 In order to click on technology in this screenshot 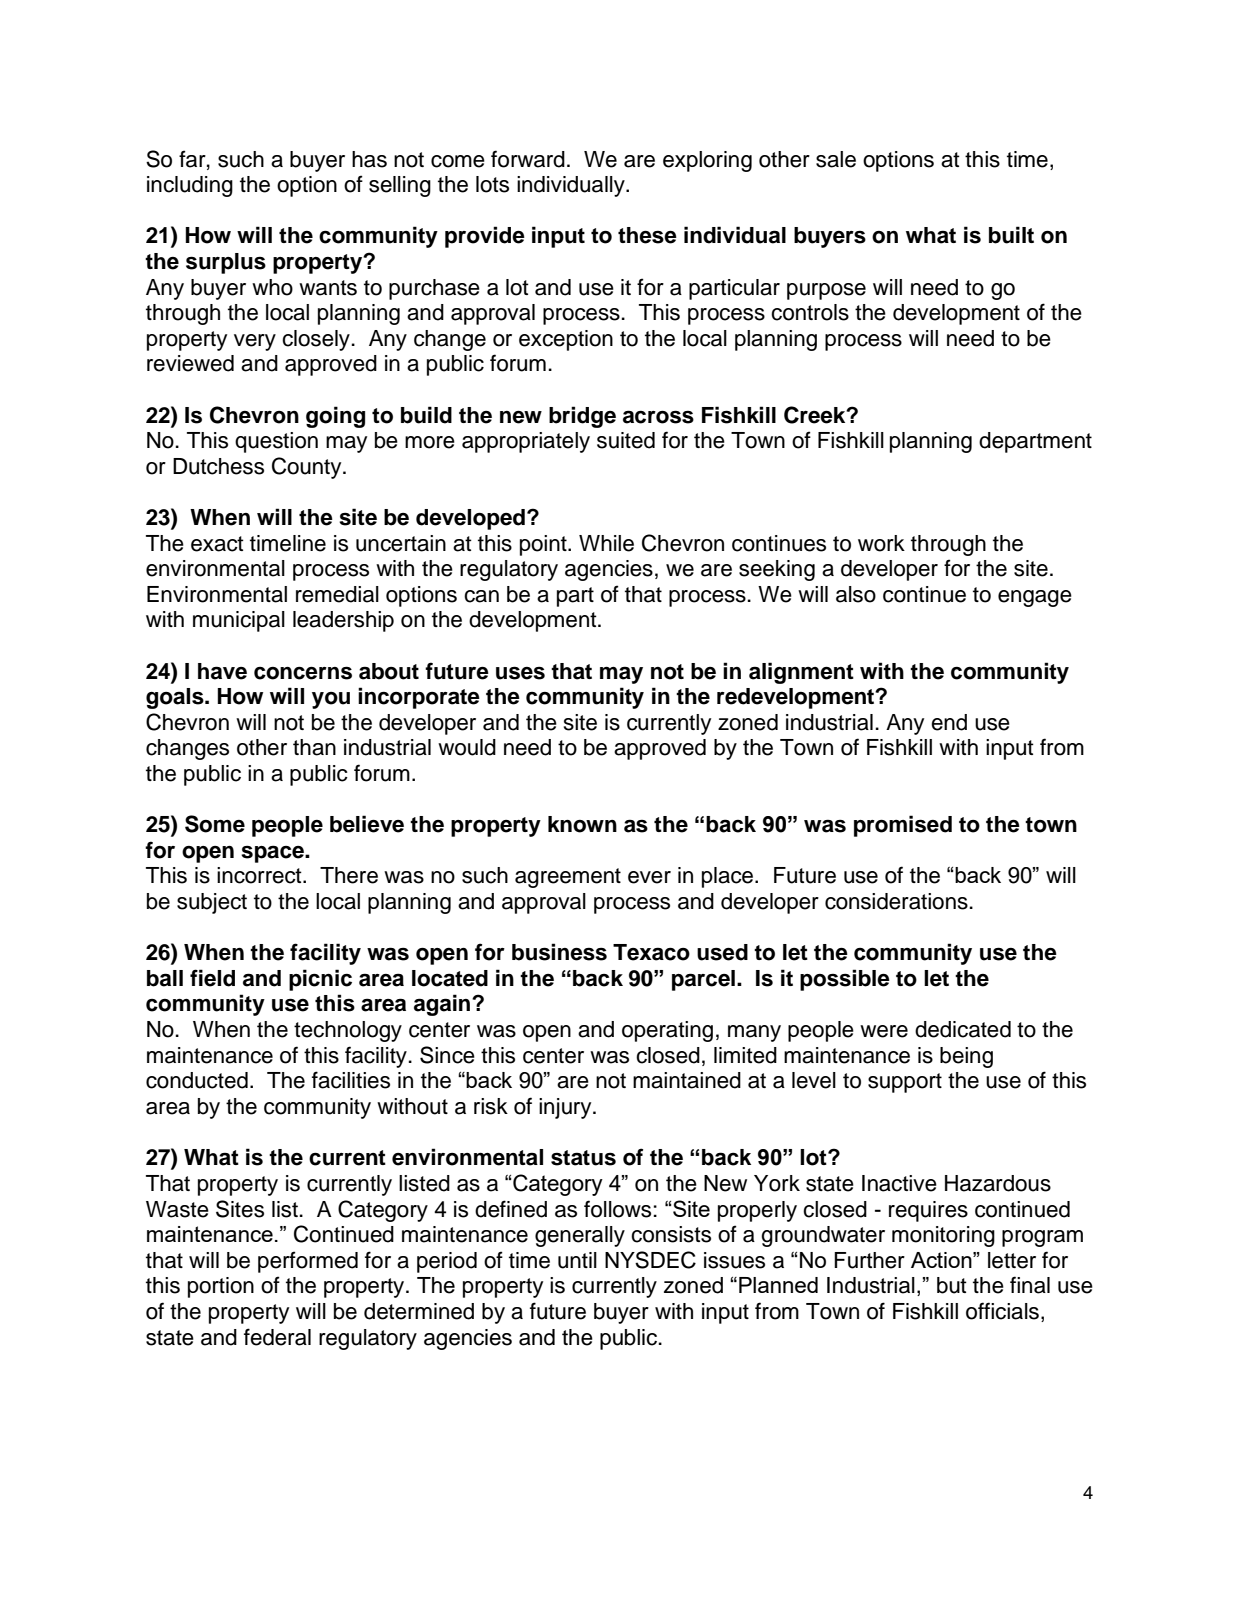, I will do `click(348, 1031)`.
